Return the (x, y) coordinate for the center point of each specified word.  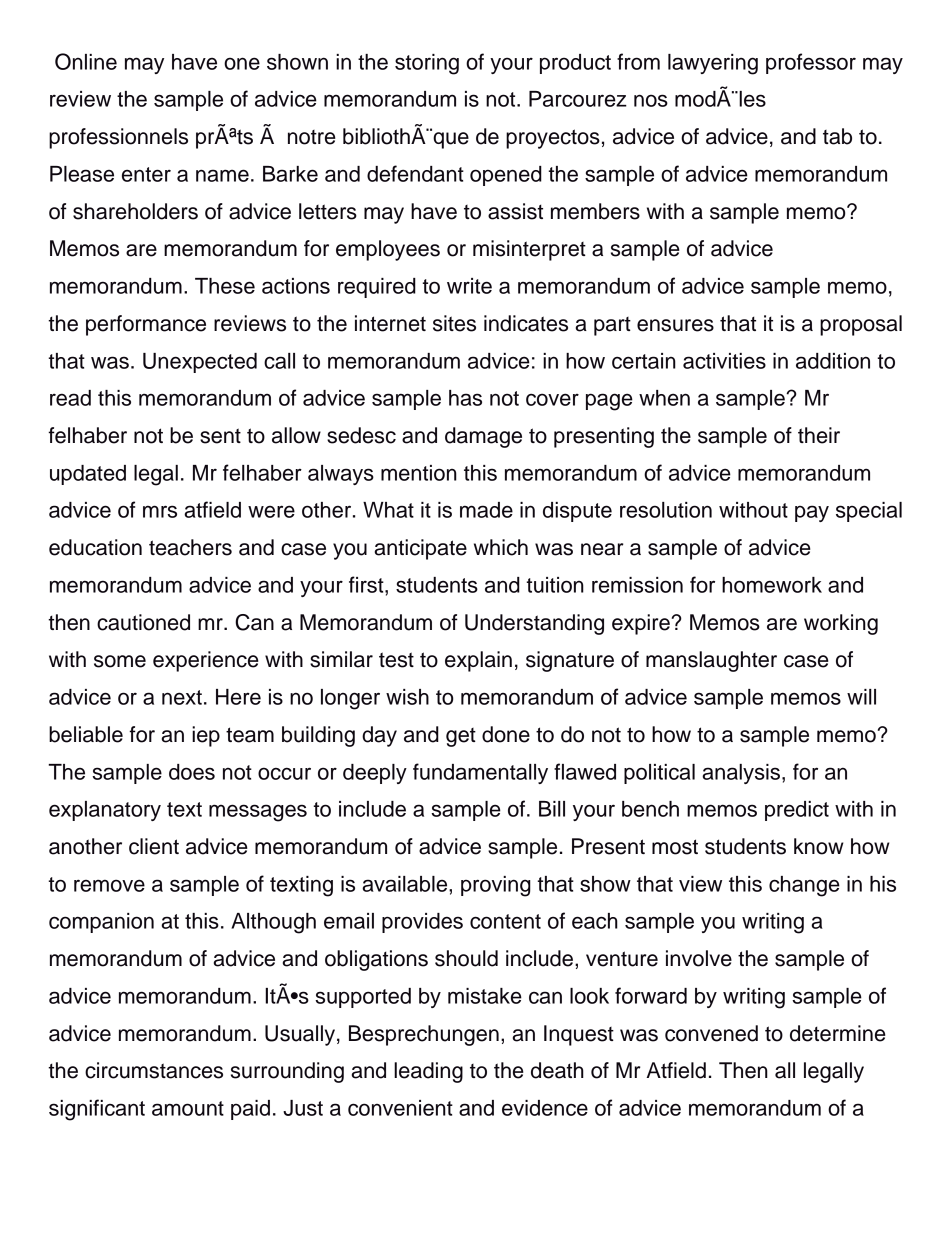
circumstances (154, 1070)
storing (427, 64)
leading (428, 1072)
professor (811, 63)
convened (711, 1033)
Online (86, 61)
